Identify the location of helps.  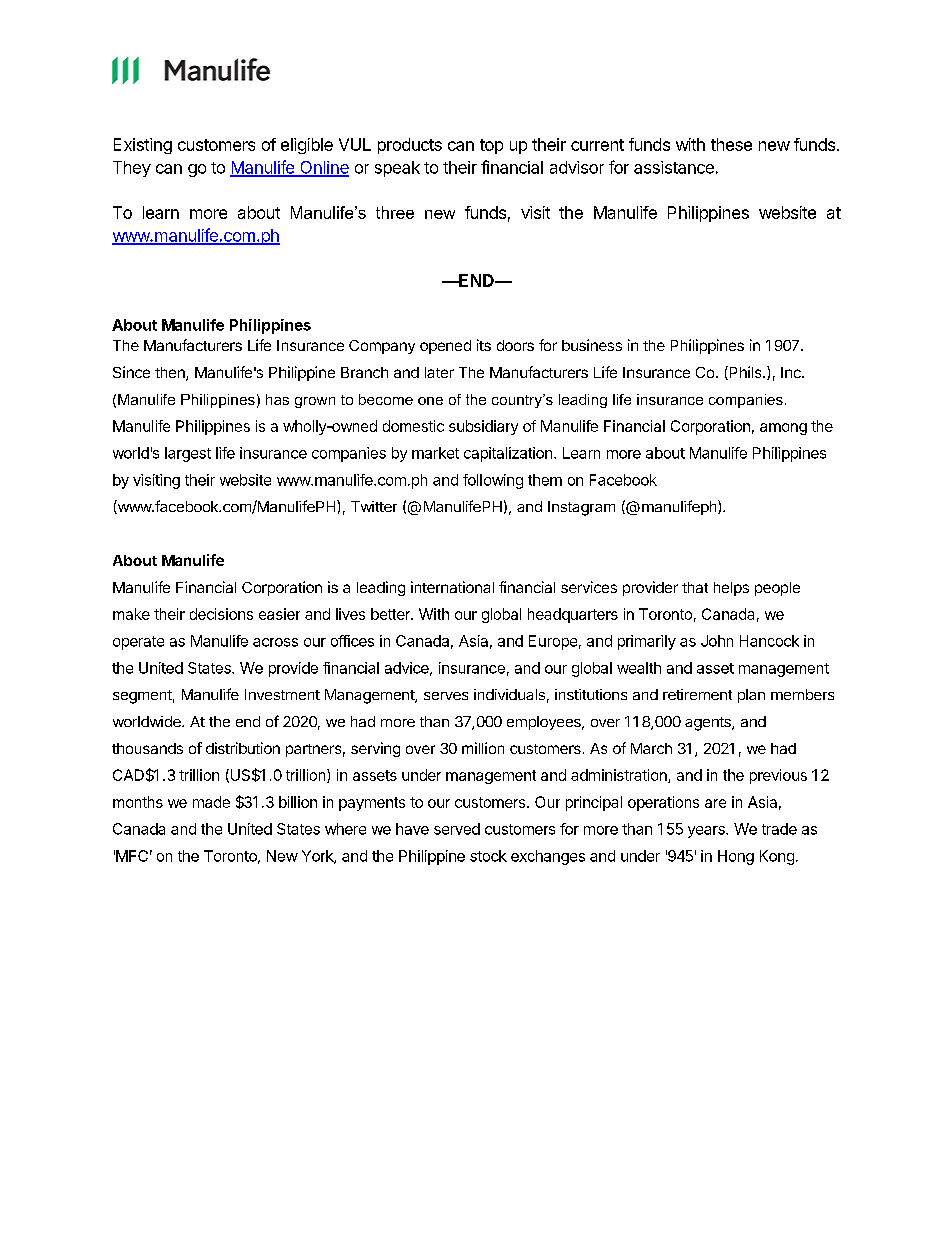
(731, 589).
